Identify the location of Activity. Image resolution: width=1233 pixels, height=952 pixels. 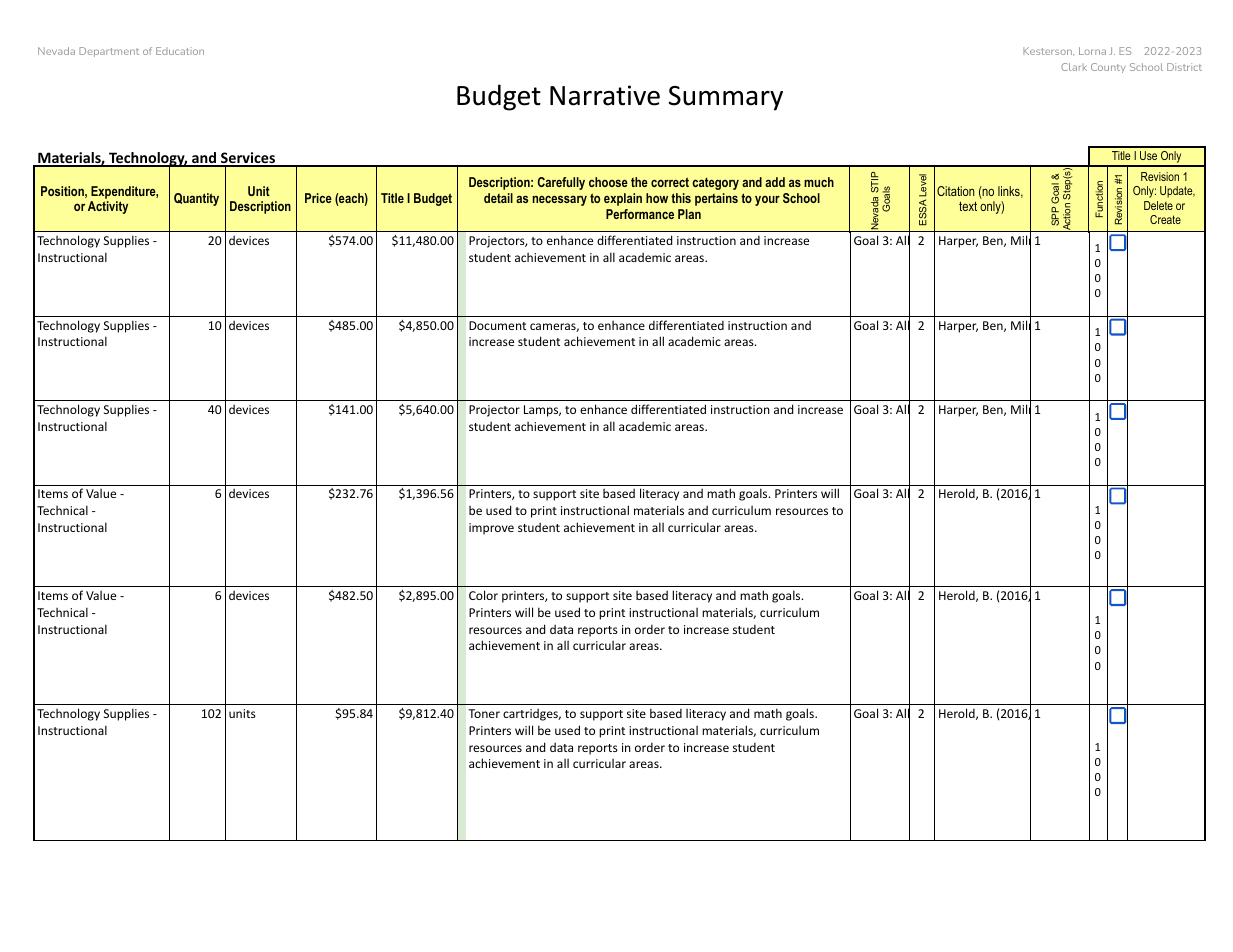
(108, 207).
